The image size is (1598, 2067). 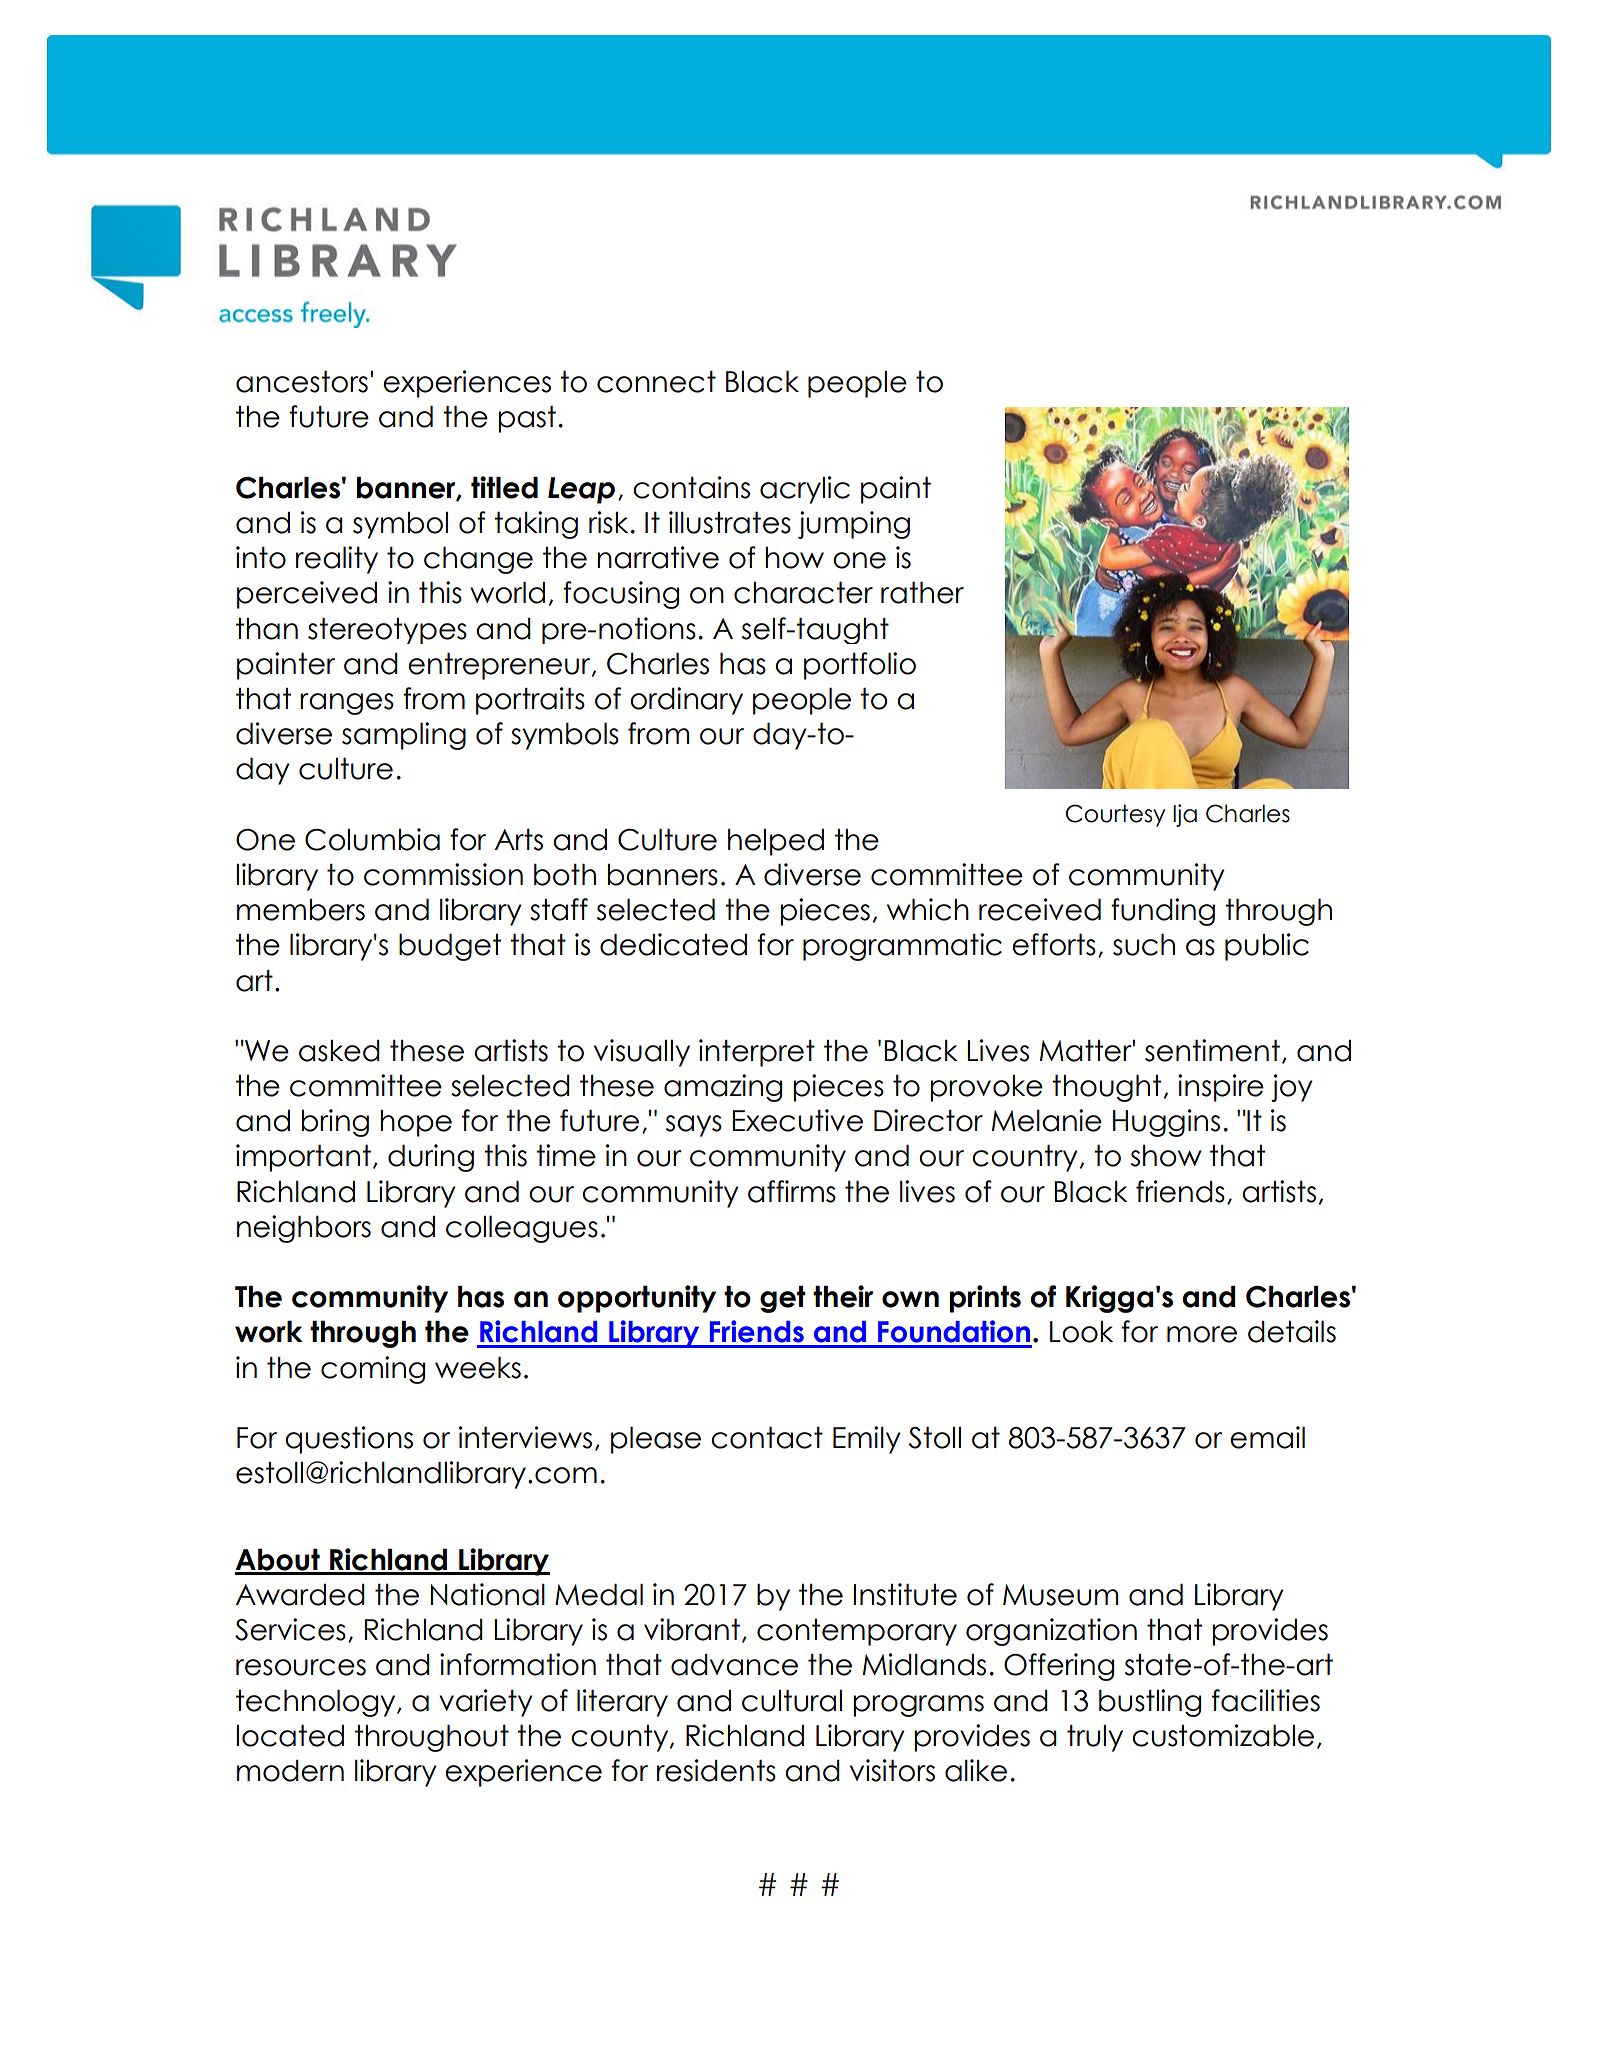 What do you see at coordinates (854, 525) in the document?
I see `jumping` at bounding box center [854, 525].
